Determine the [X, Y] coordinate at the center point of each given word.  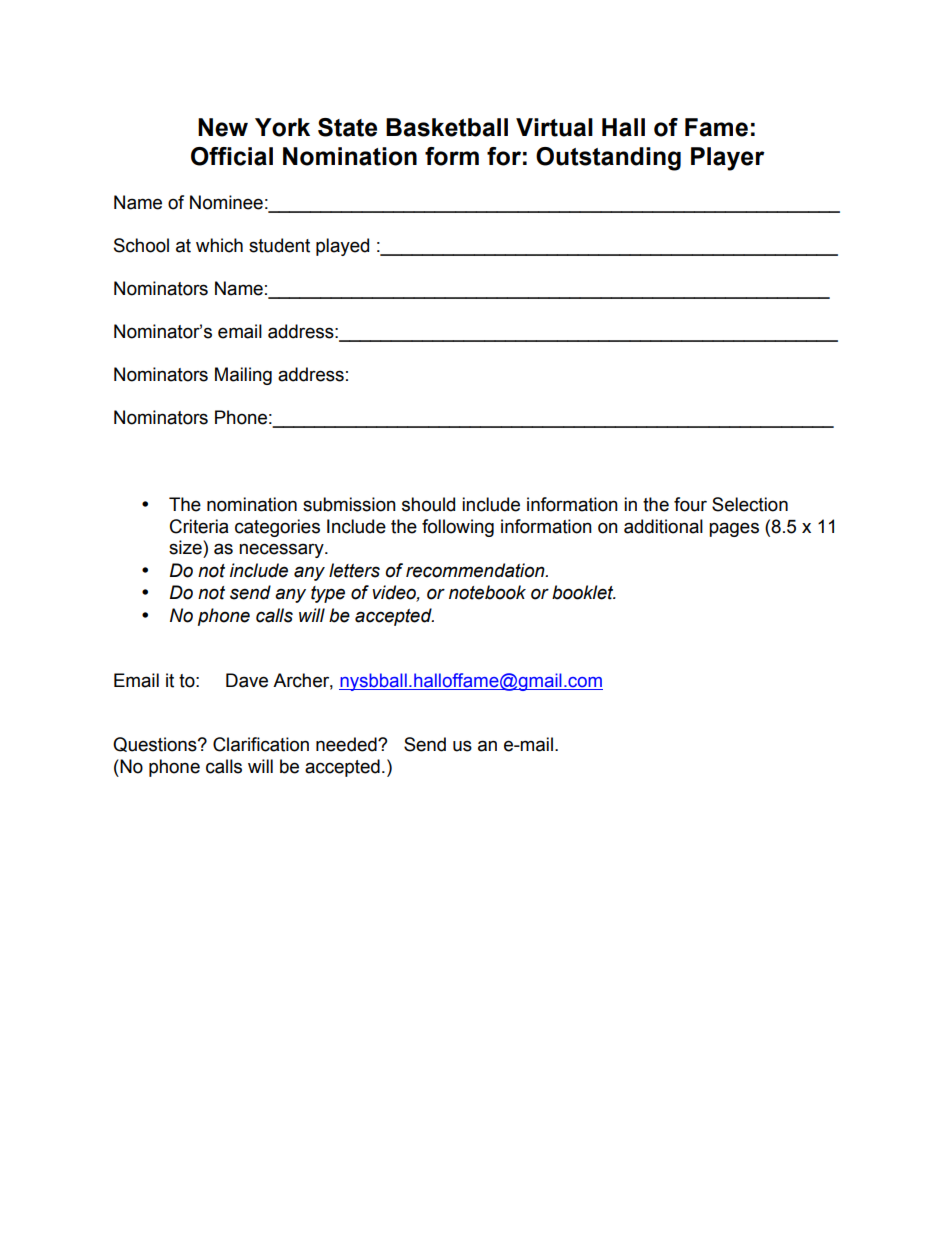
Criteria [199, 526]
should [428, 504]
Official [232, 156]
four [690, 504]
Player [728, 159]
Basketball [447, 127]
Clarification [261, 744]
